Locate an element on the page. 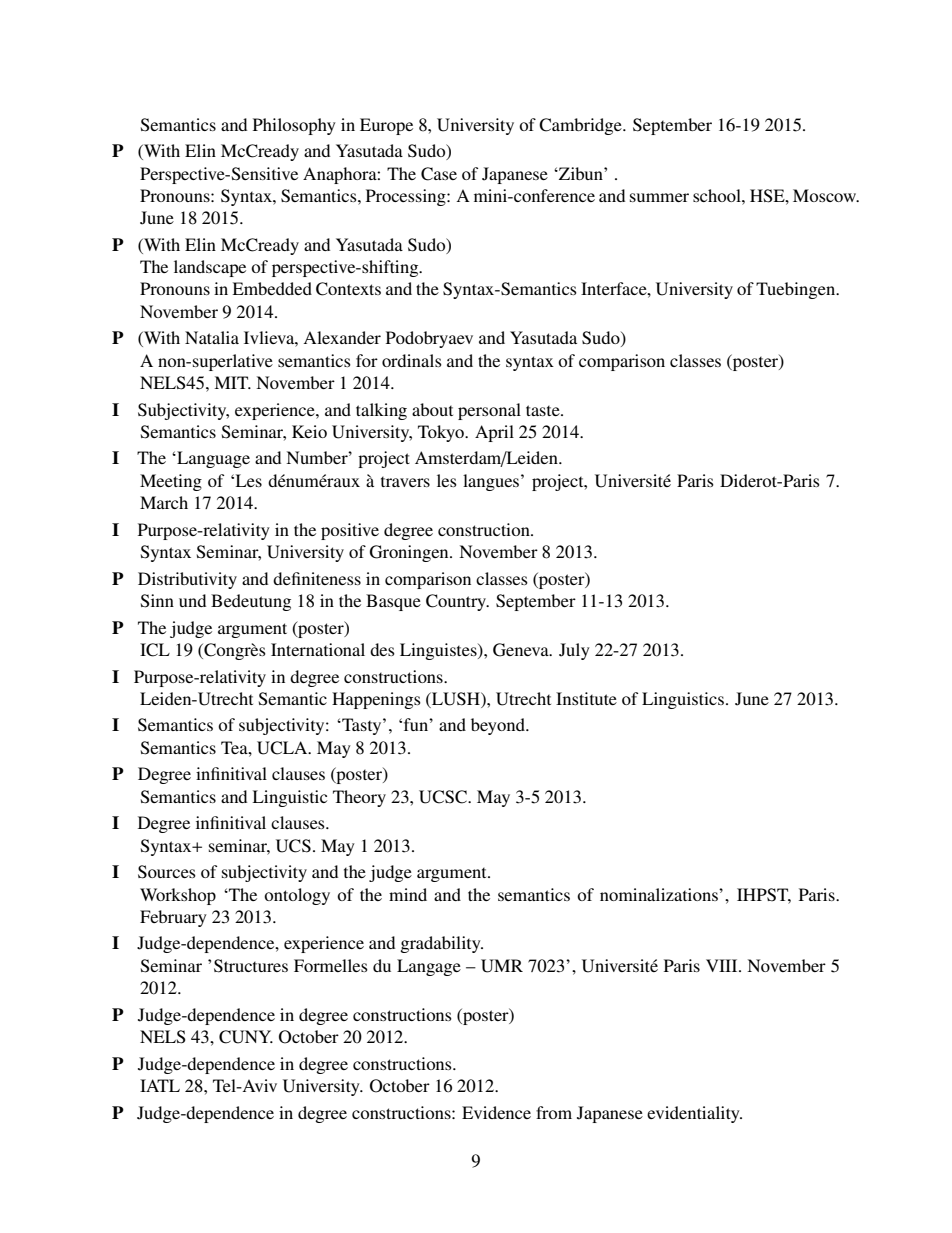  und is located at coordinates (192, 600).
